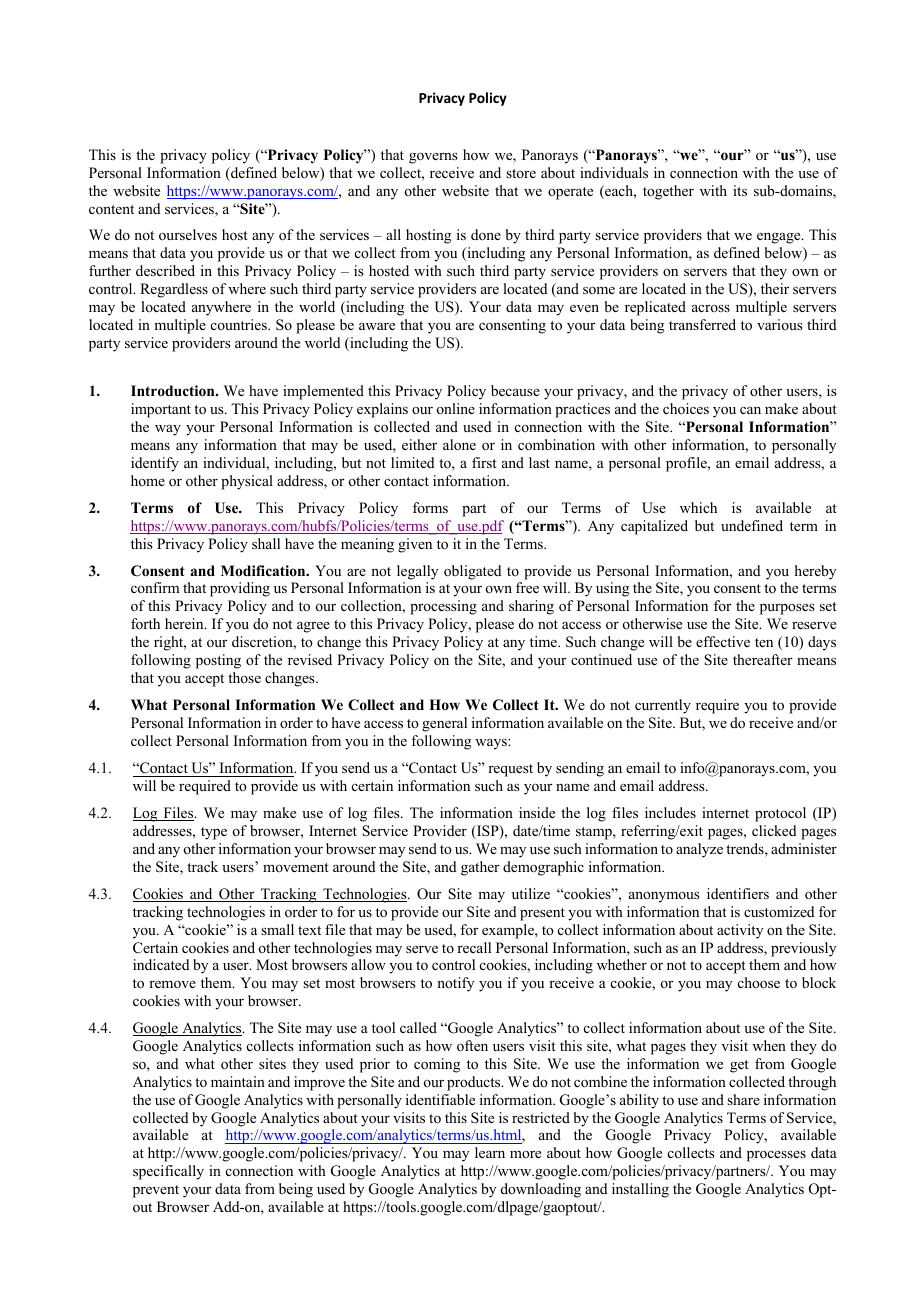 This image has height=1308, width=924. What do you see at coordinates (776, 1156) in the image?
I see `processes` at bounding box center [776, 1156].
